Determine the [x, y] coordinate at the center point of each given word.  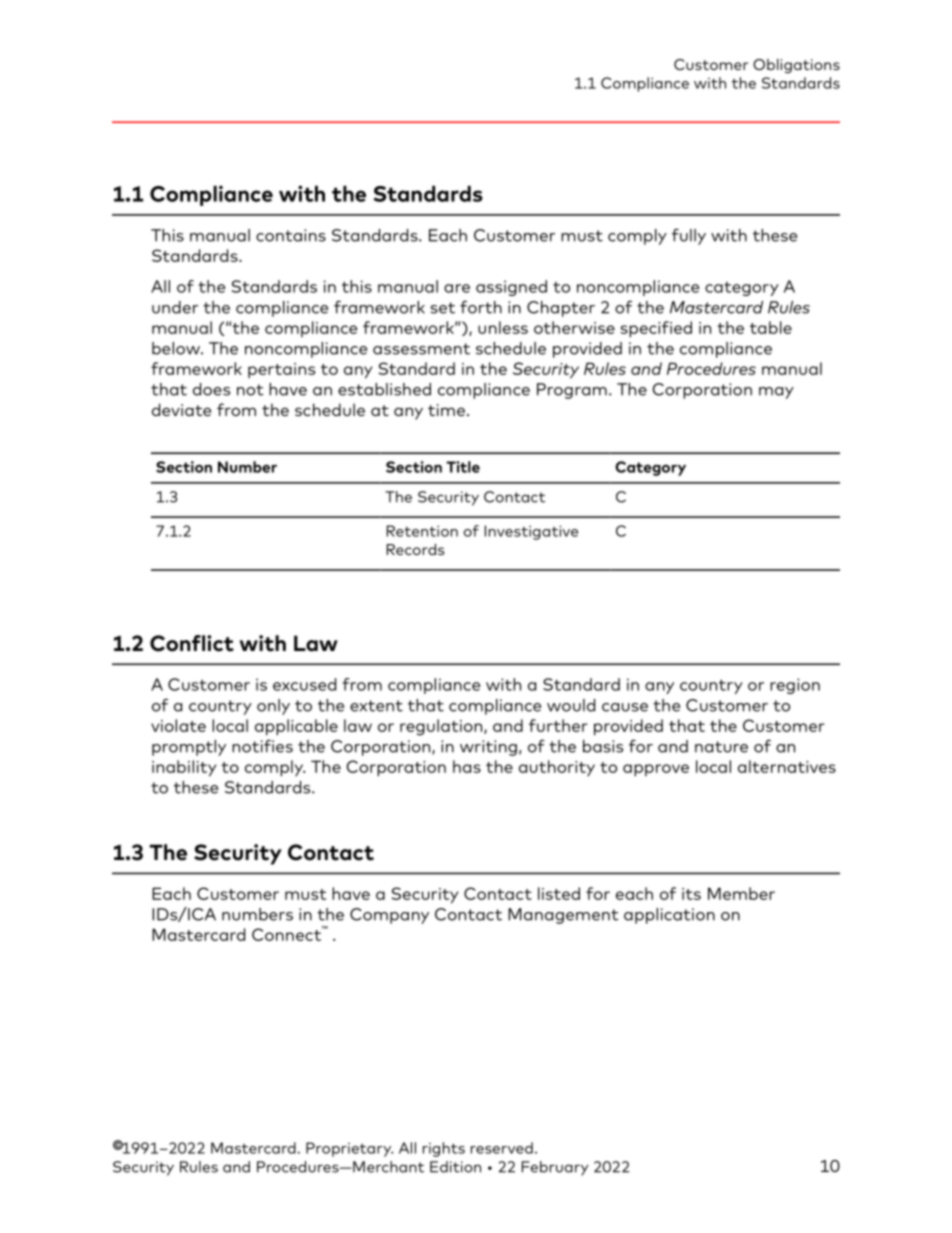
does [211, 389]
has [467, 766]
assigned [511, 288]
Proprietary [349, 1149]
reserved [502, 1148]
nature [721, 747]
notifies [262, 746]
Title [463, 467]
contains [291, 235]
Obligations [796, 66]
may [776, 393]
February [555, 1168]
